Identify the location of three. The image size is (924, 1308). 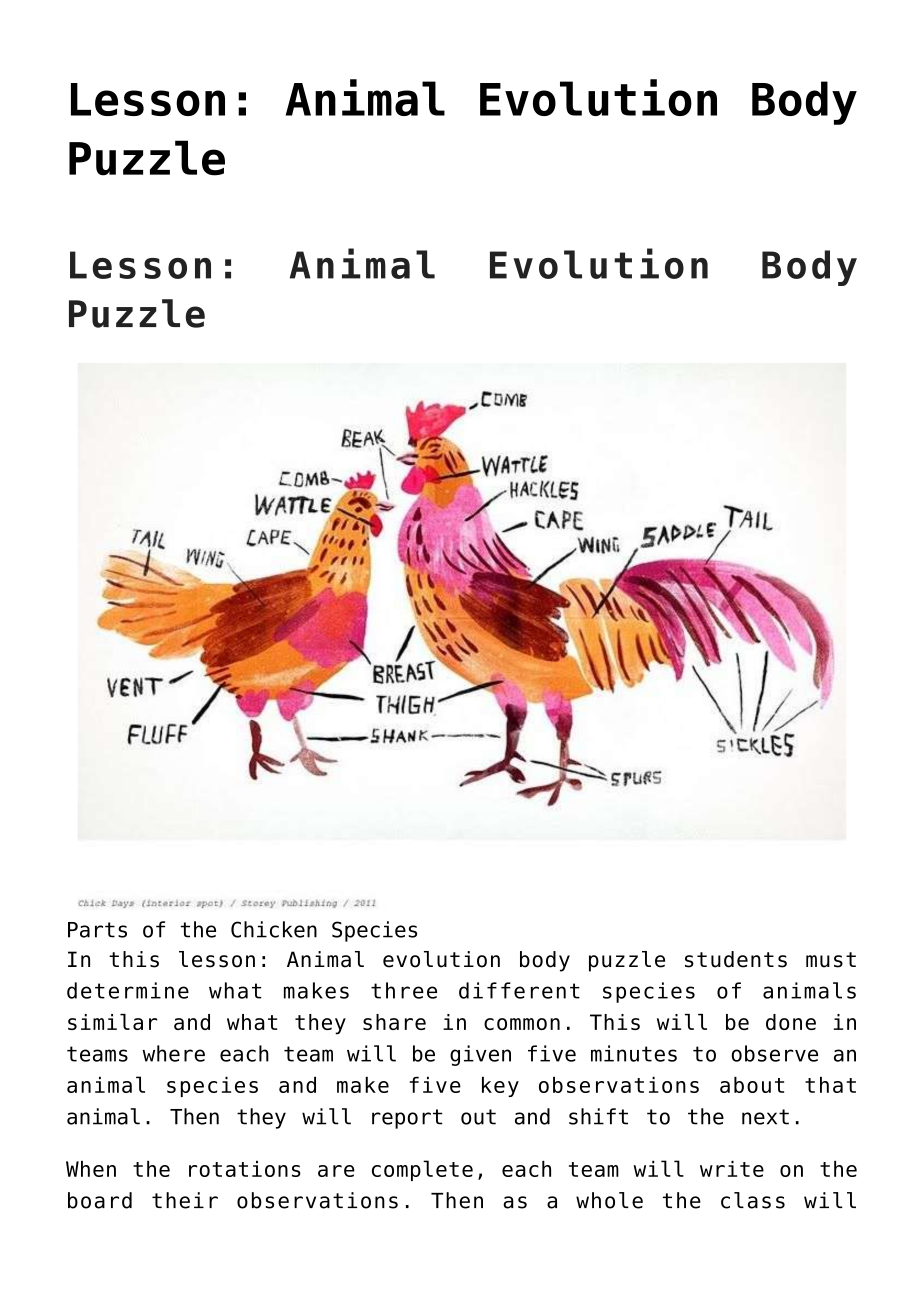
(404, 990).
